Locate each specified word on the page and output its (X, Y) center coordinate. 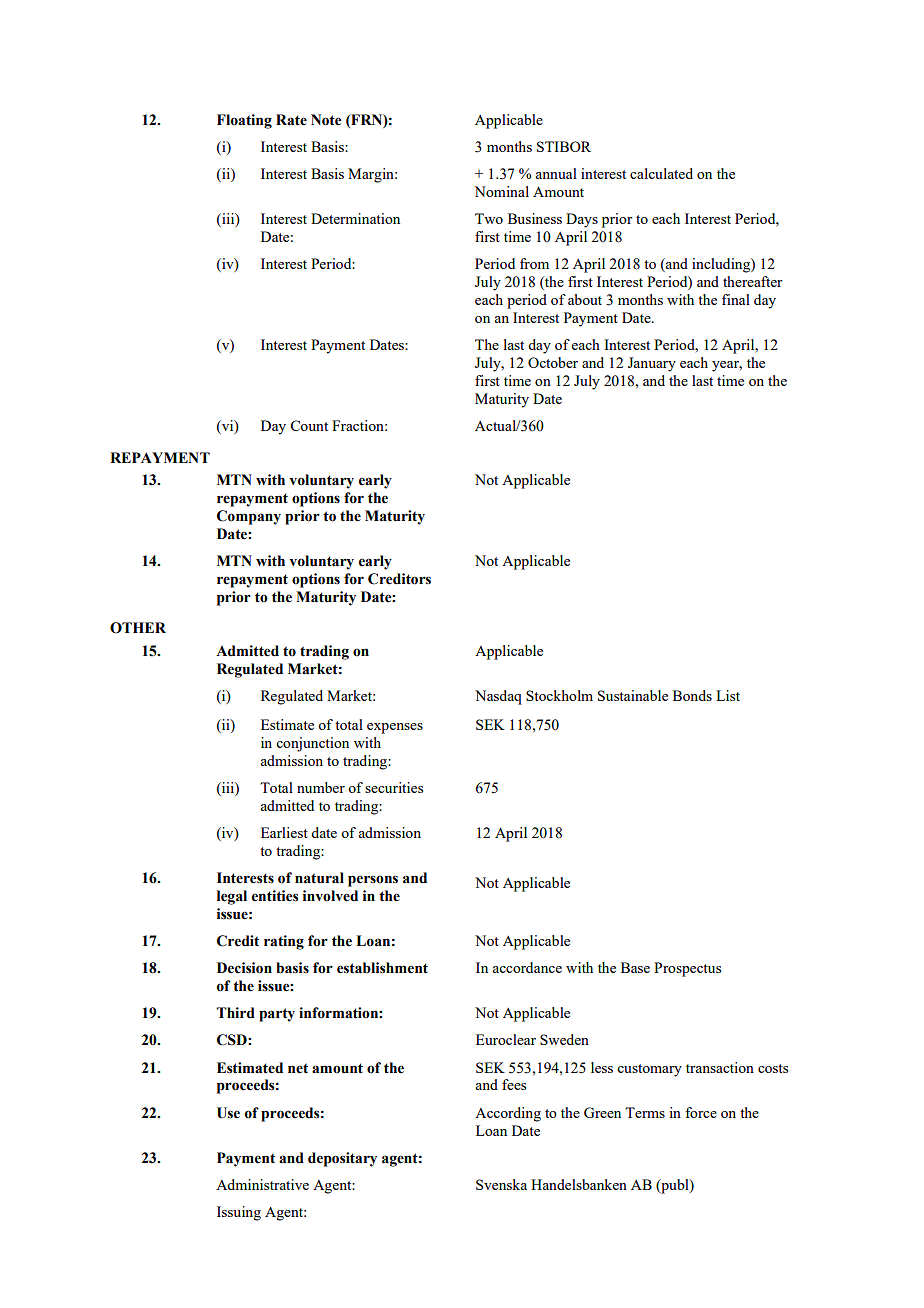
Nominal (501, 191)
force (701, 1112)
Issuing (239, 1213)
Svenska (501, 1184)
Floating (244, 121)
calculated (661, 173)
